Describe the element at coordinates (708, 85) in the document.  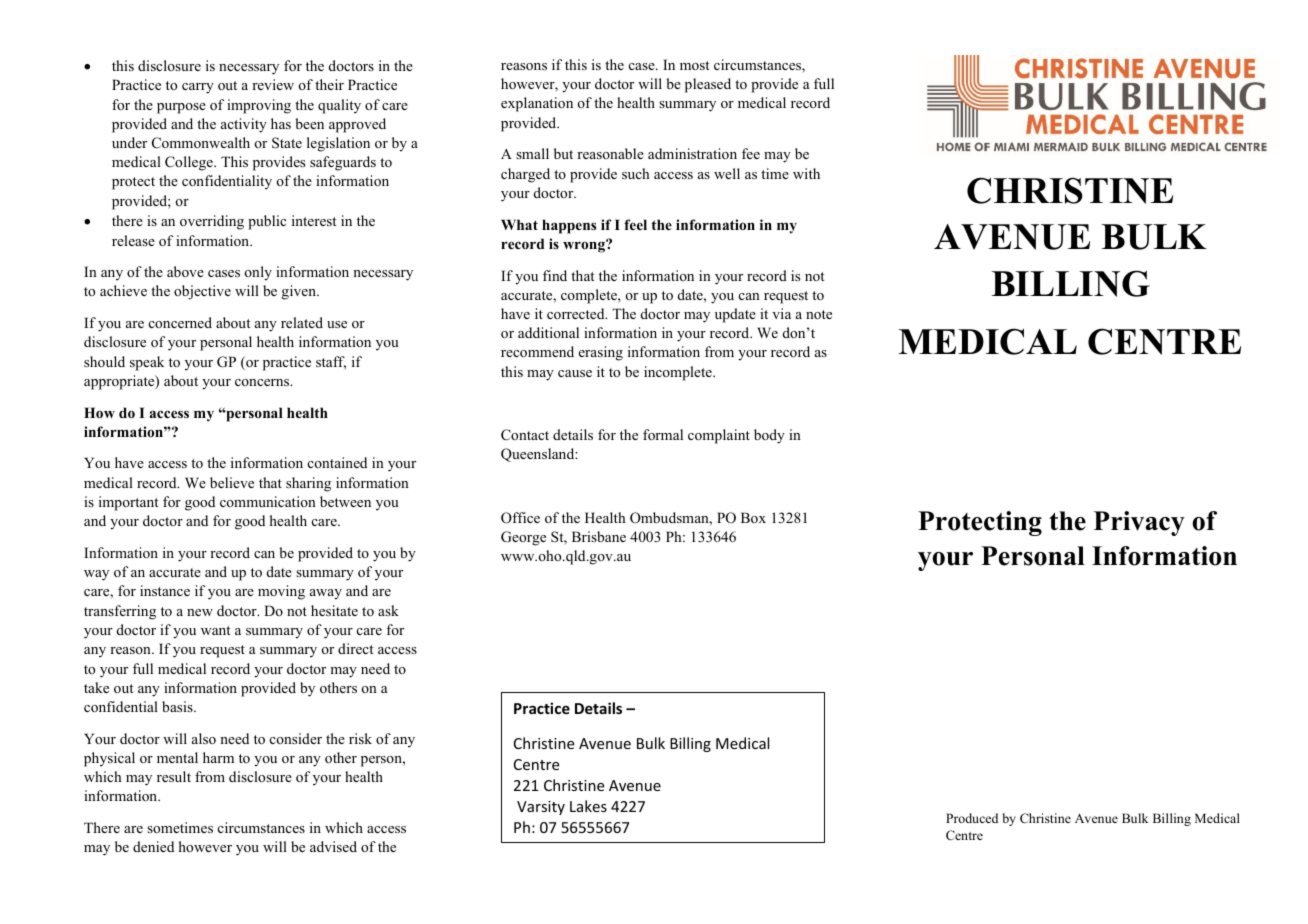
I see `pleased` at that location.
